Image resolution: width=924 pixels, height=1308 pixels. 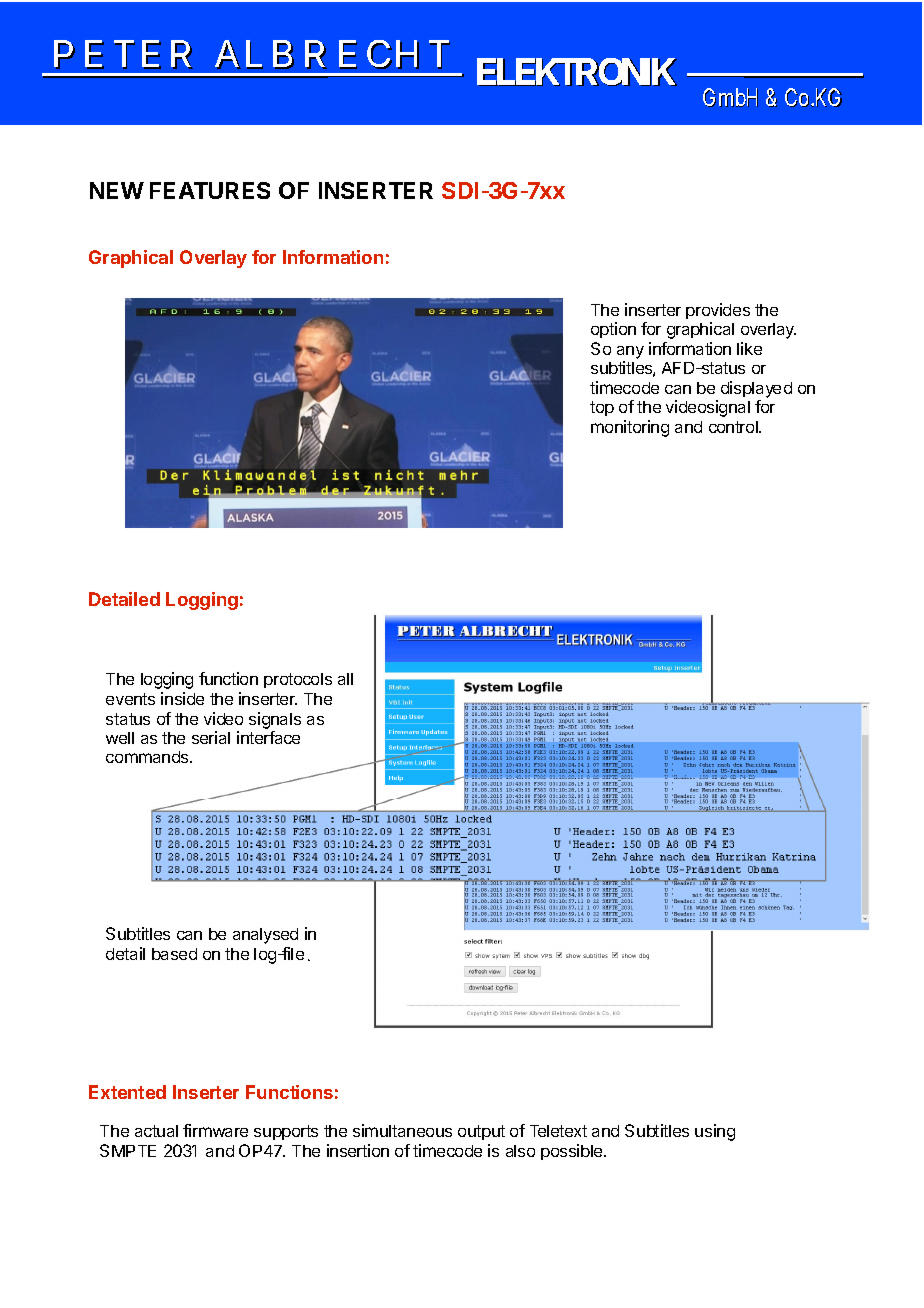 What do you see at coordinates (734, 427) in the page?
I see `control` at bounding box center [734, 427].
